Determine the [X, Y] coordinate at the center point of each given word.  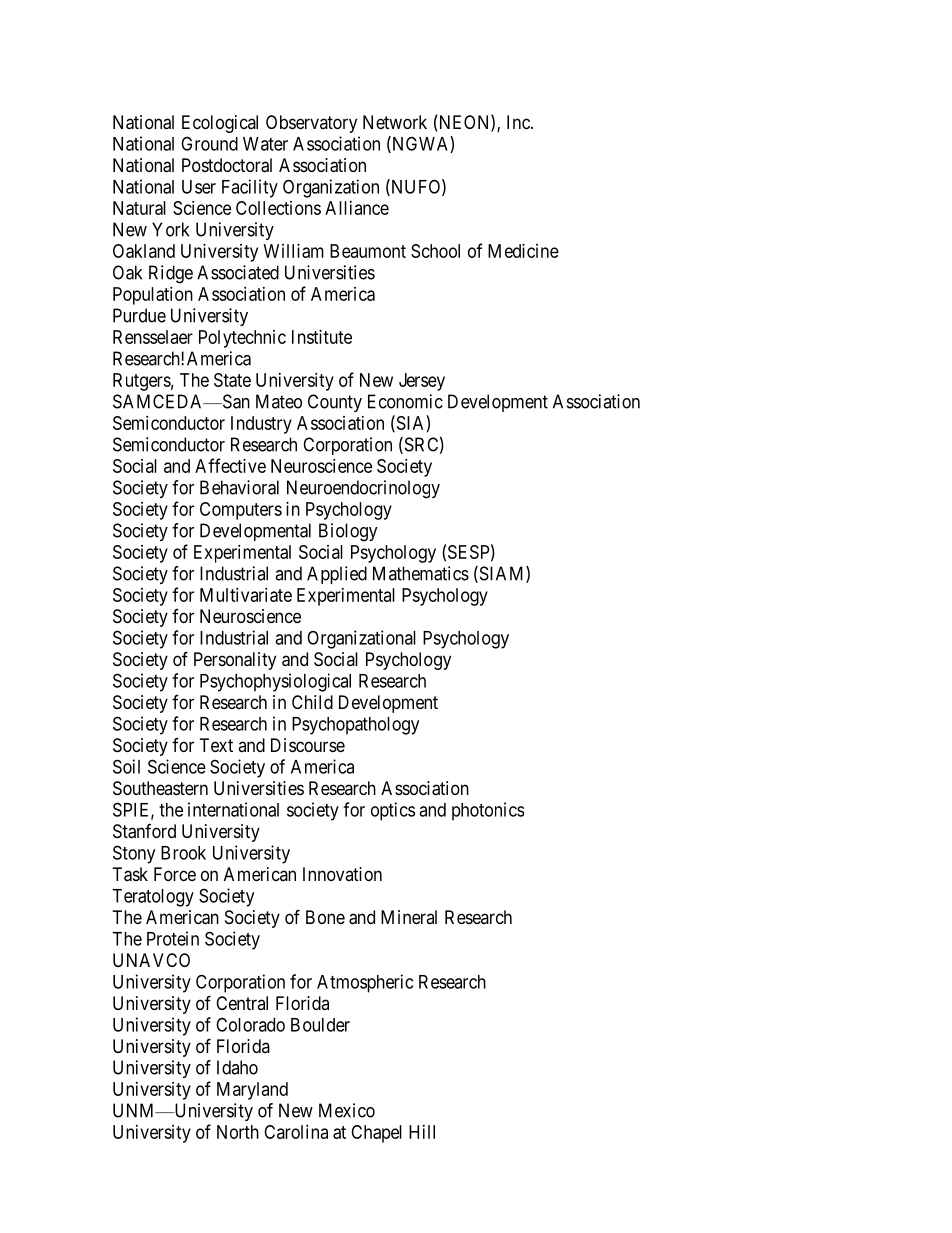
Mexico [347, 1110]
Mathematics [421, 573]
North [238, 1132]
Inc [519, 122]
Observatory [311, 124]
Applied [337, 575]
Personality [235, 661]
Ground [209, 143]
